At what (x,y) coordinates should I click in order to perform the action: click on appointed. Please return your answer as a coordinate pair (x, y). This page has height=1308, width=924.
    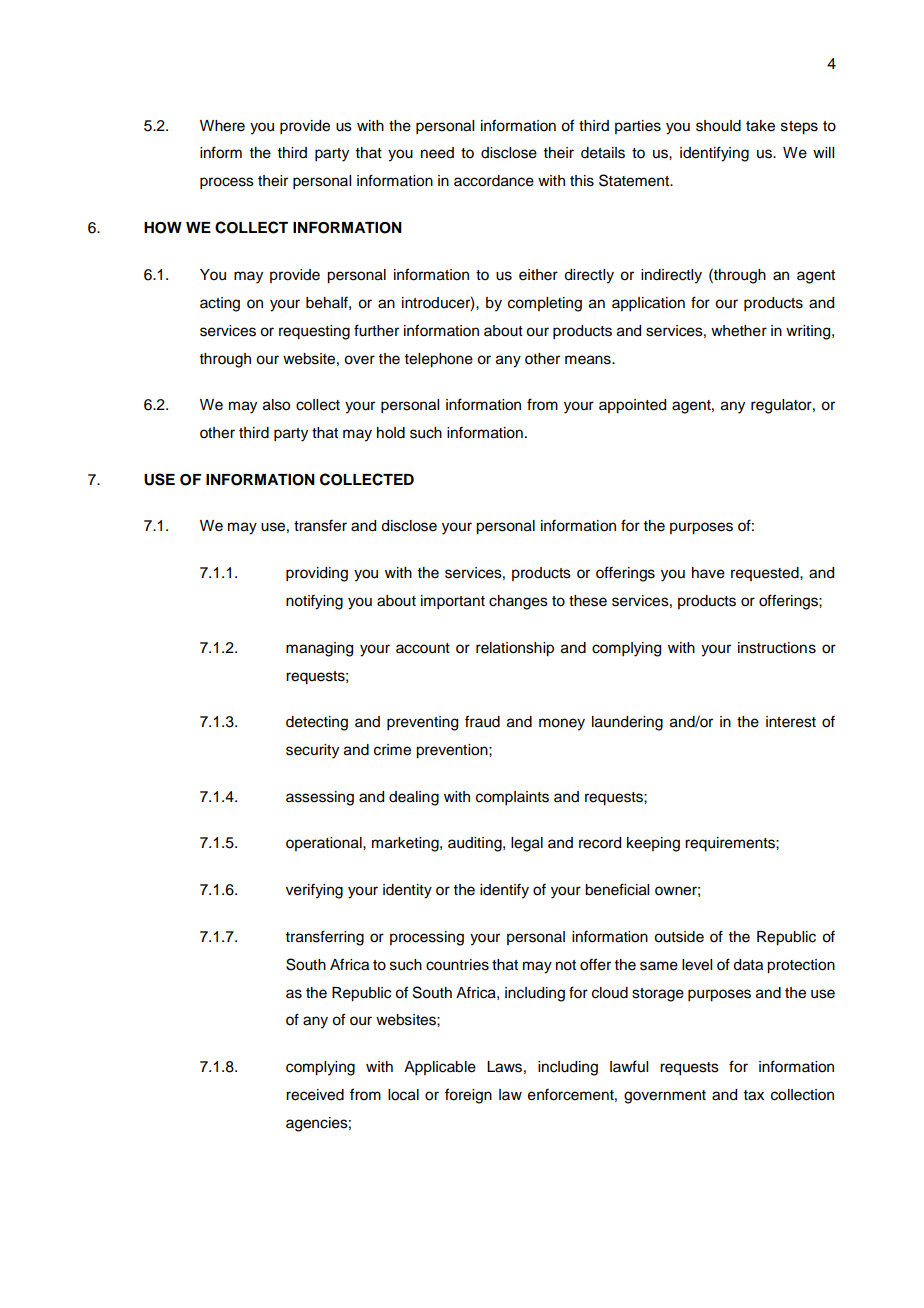
    Looking at the image, I should click on (632, 406).
